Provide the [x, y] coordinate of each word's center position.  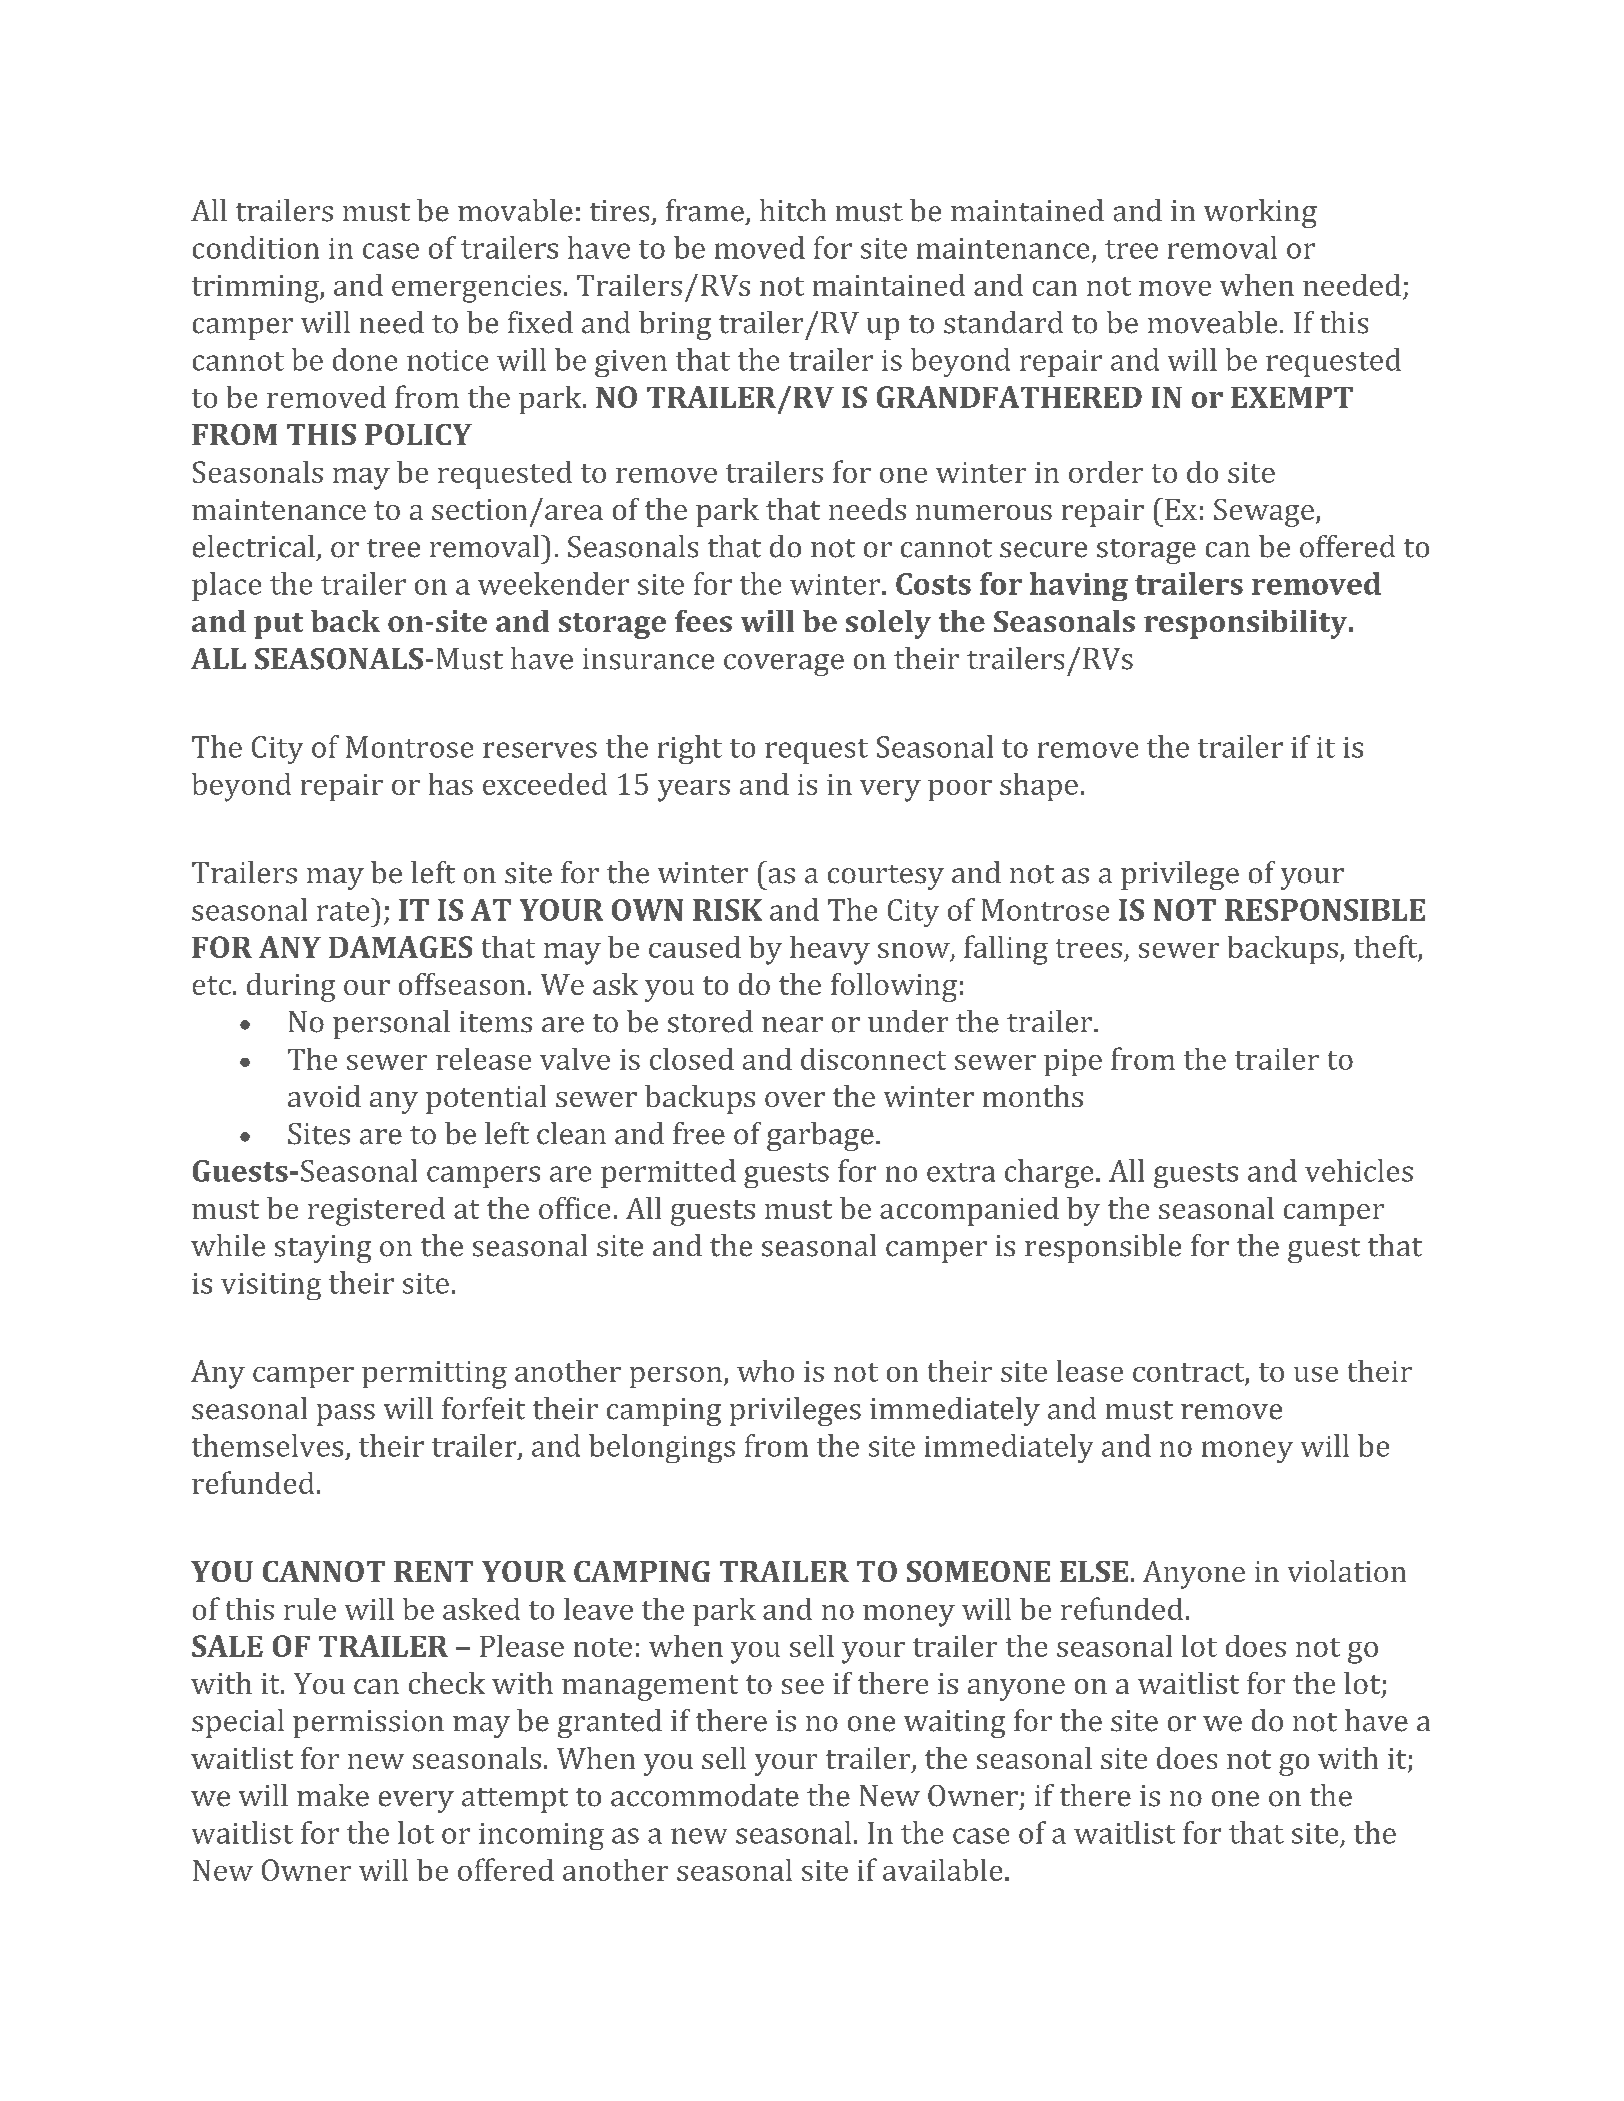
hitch [793, 210]
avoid [324, 1096]
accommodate [705, 1795]
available [942, 1870]
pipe [1073, 1062]
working [1260, 213]
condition [256, 247]
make [333, 1795]
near [792, 1025]
